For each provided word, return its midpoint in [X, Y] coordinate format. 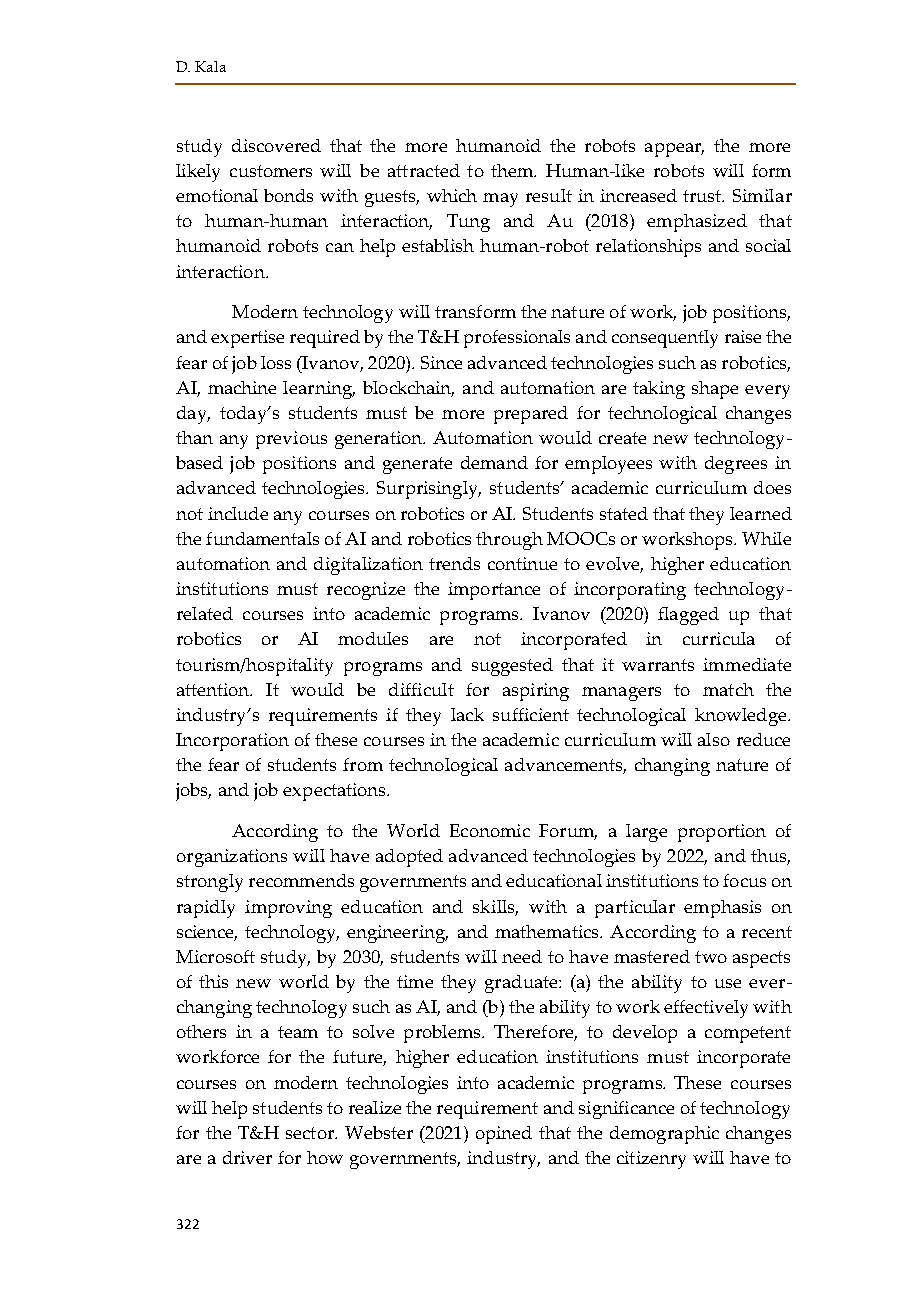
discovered [276, 145]
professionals [517, 339]
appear [674, 150]
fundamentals [262, 538]
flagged [688, 616]
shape [715, 390]
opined [504, 1135]
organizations [232, 858]
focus [744, 880]
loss [276, 362]
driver [247, 1157]
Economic [490, 830]
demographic [664, 1135]
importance [494, 591]
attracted [424, 170]
